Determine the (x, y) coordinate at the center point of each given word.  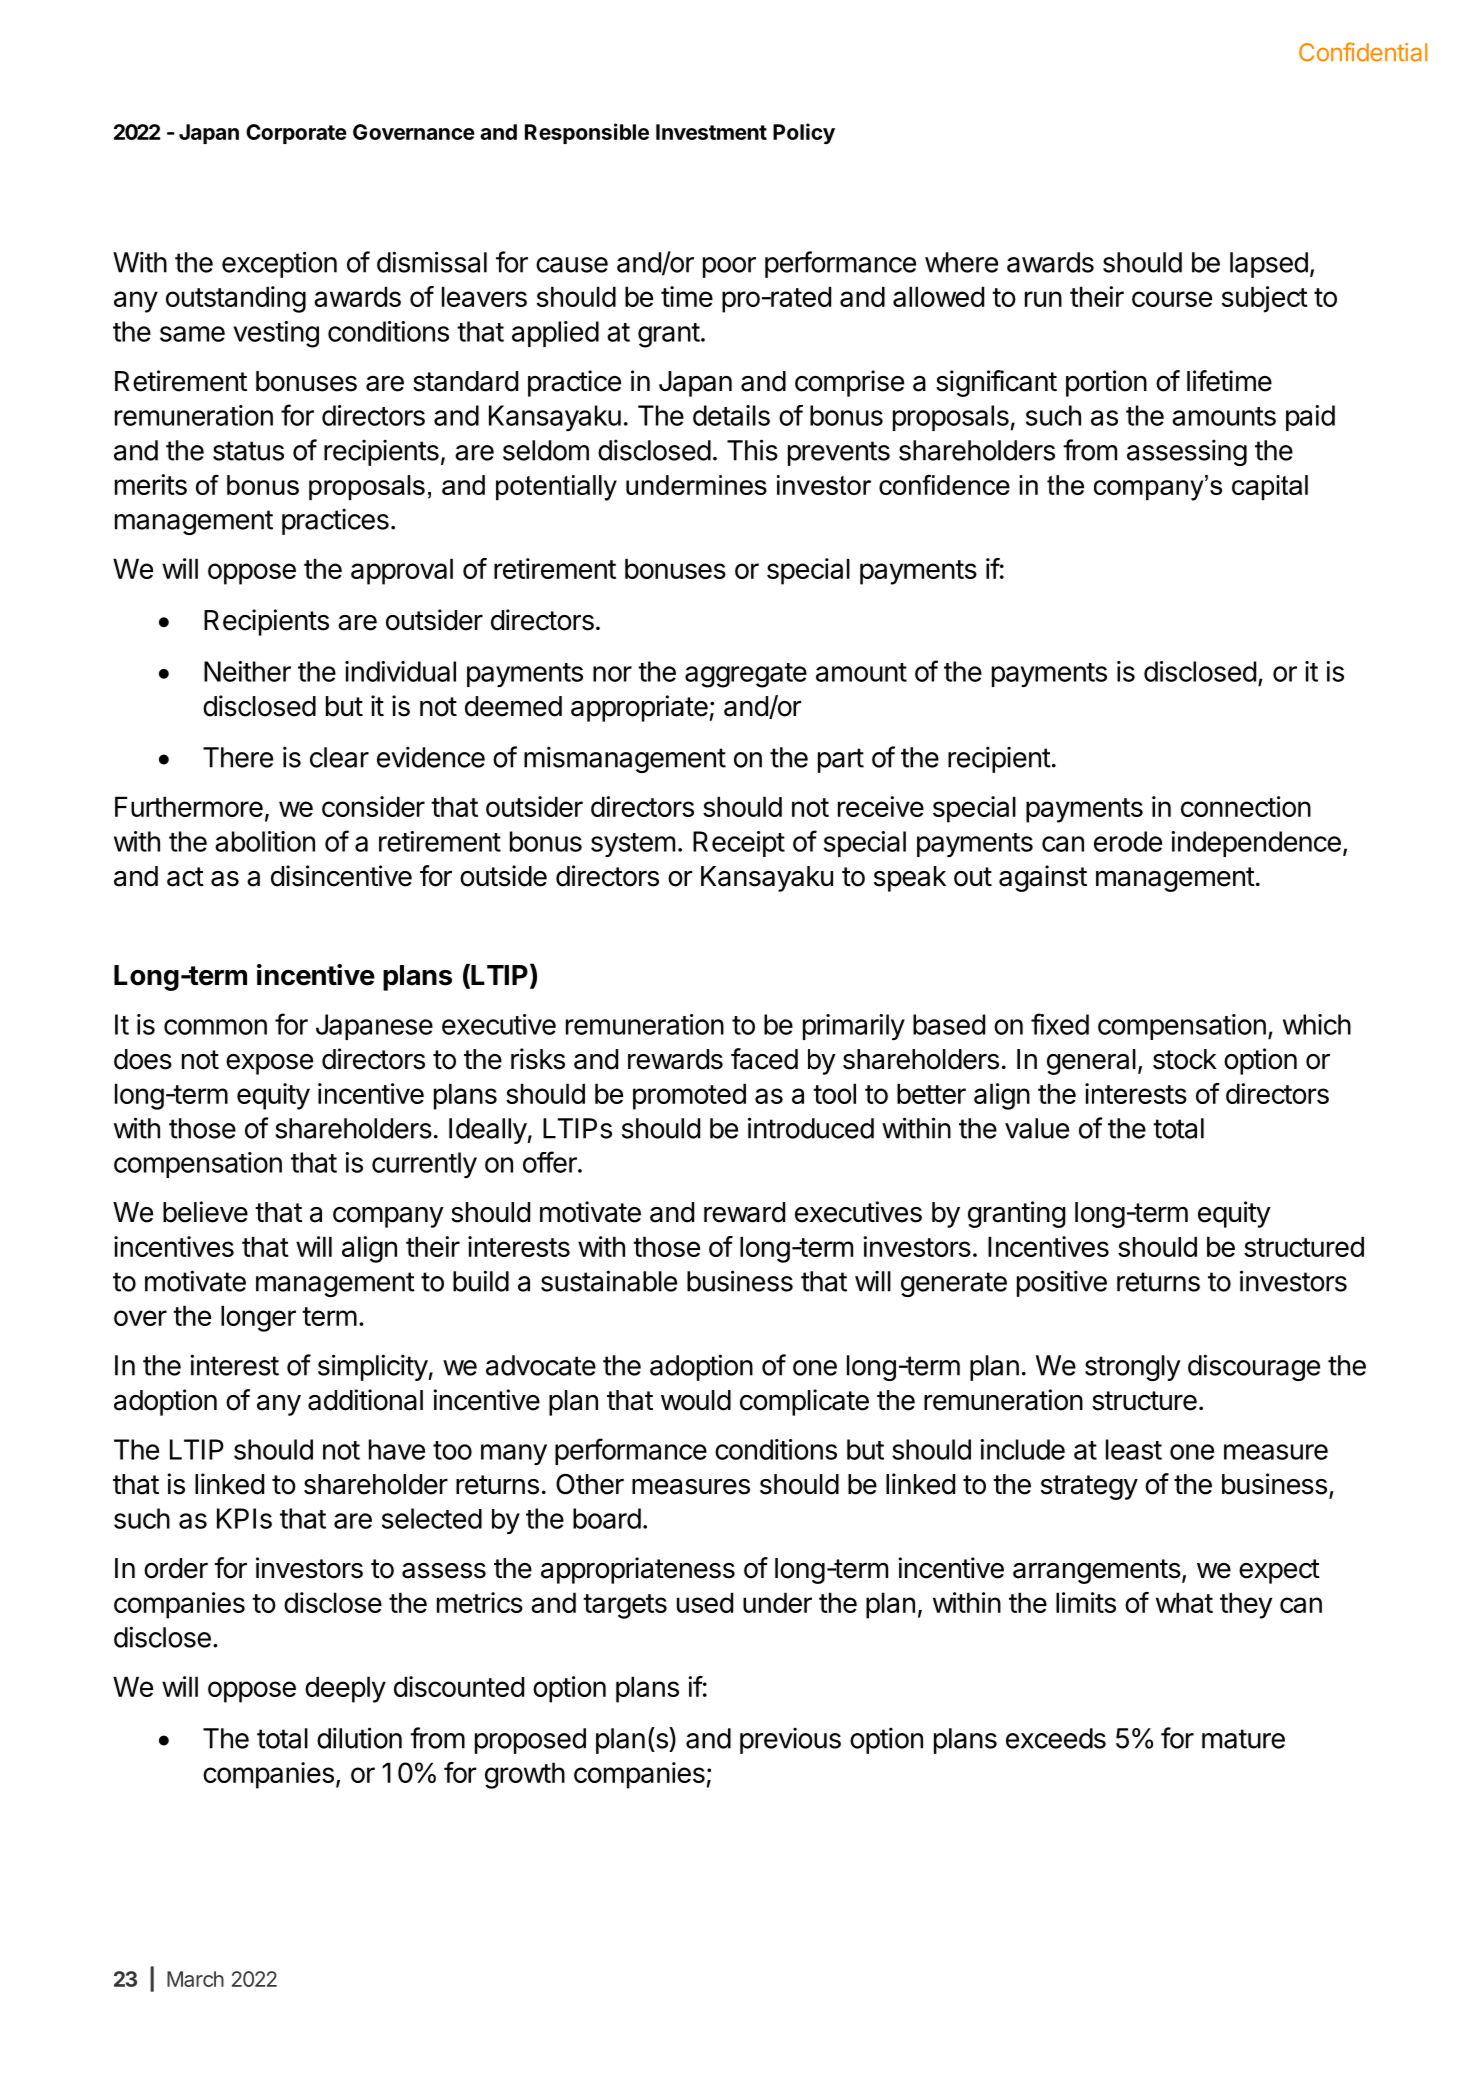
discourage (1254, 1367)
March (195, 1979)
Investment (711, 132)
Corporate (296, 134)
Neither (247, 671)
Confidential (1363, 52)
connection (1246, 806)
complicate (804, 1402)
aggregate (746, 675)
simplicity (373, 1367)
